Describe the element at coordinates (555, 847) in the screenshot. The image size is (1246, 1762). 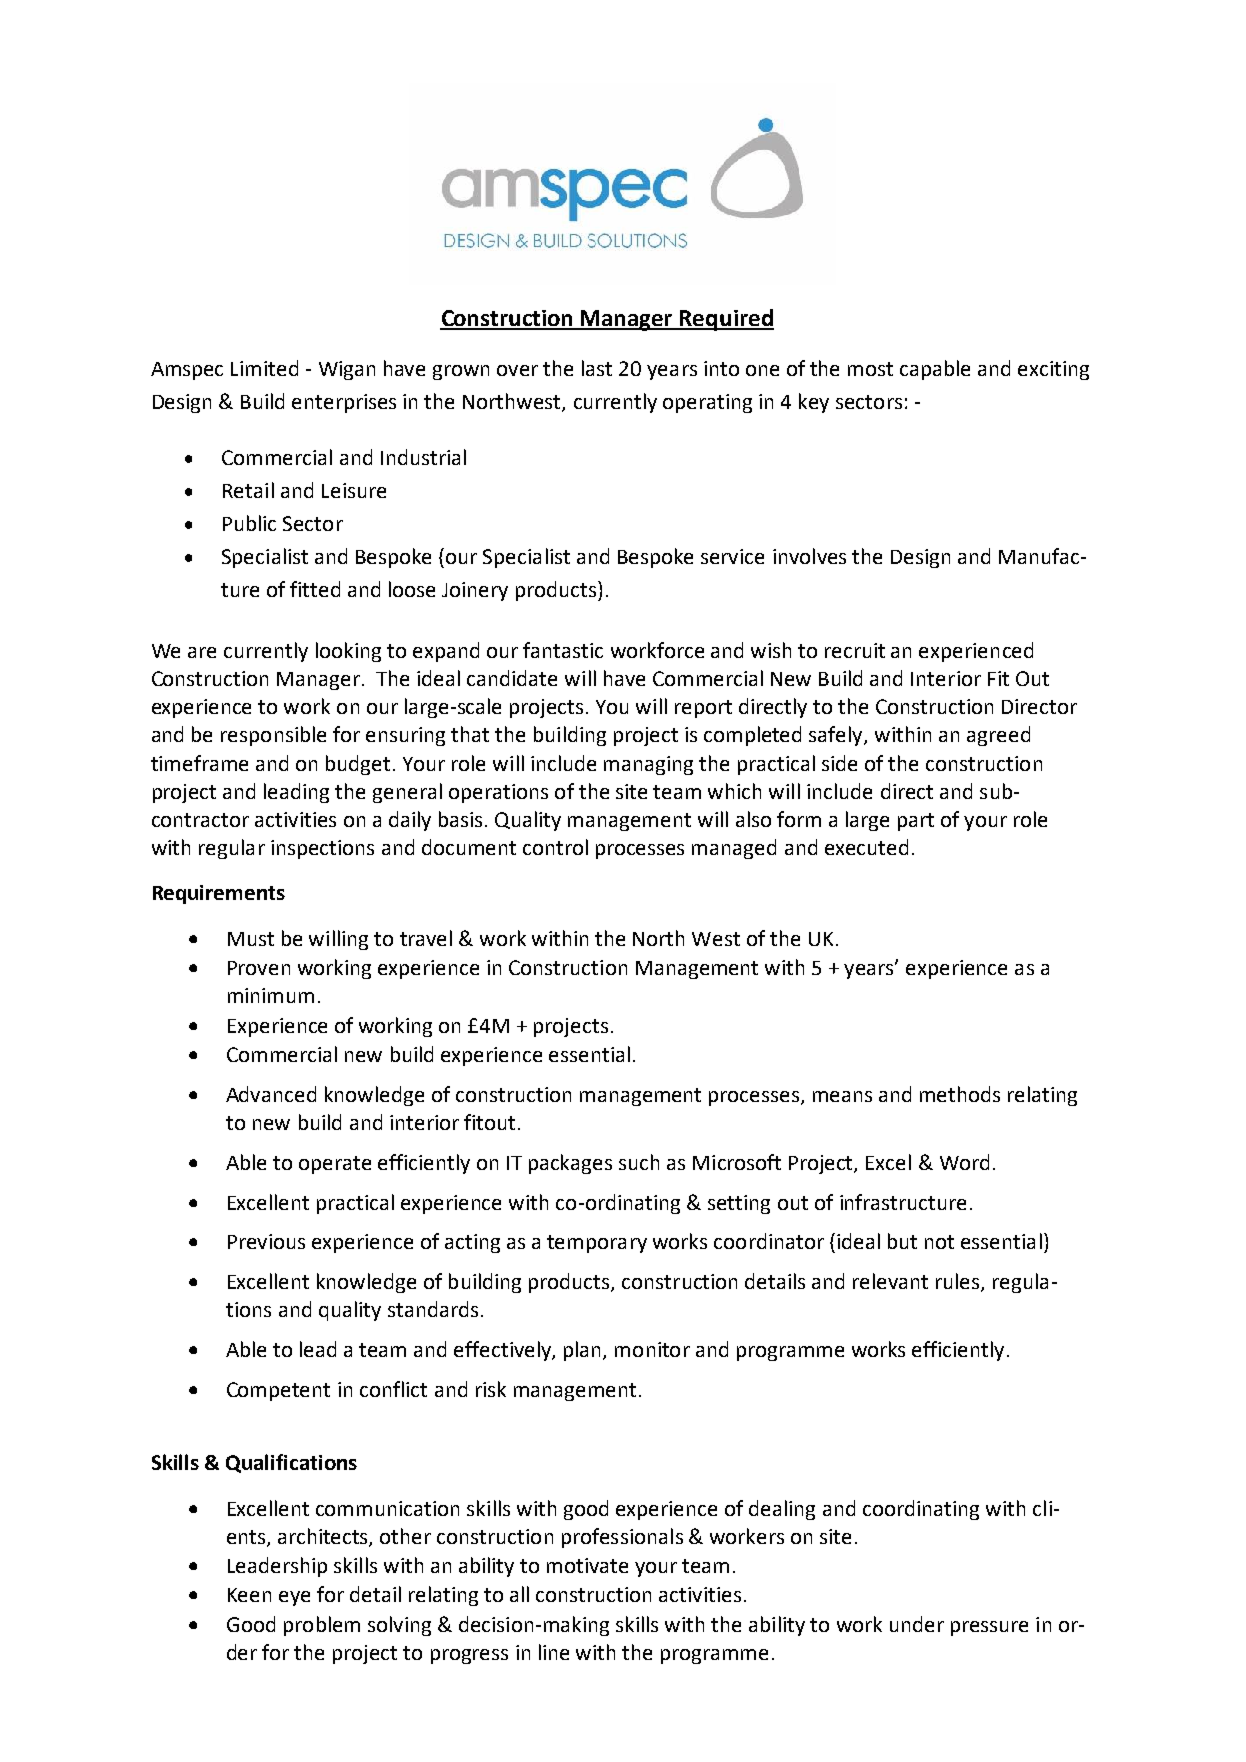
I see `control` at that location.
